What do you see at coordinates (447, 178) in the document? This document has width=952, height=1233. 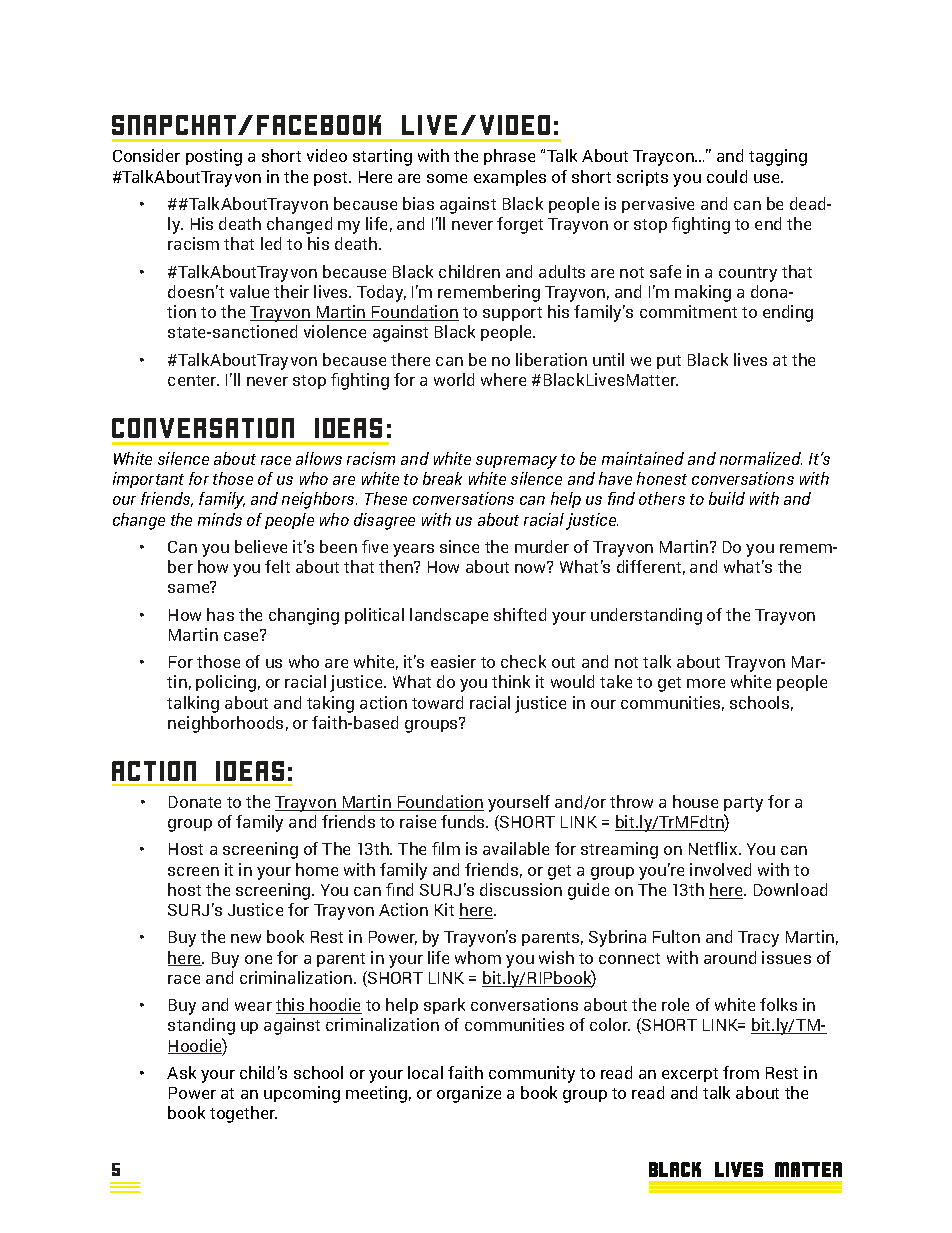 I see `some` at bounding box center [447, 178].
